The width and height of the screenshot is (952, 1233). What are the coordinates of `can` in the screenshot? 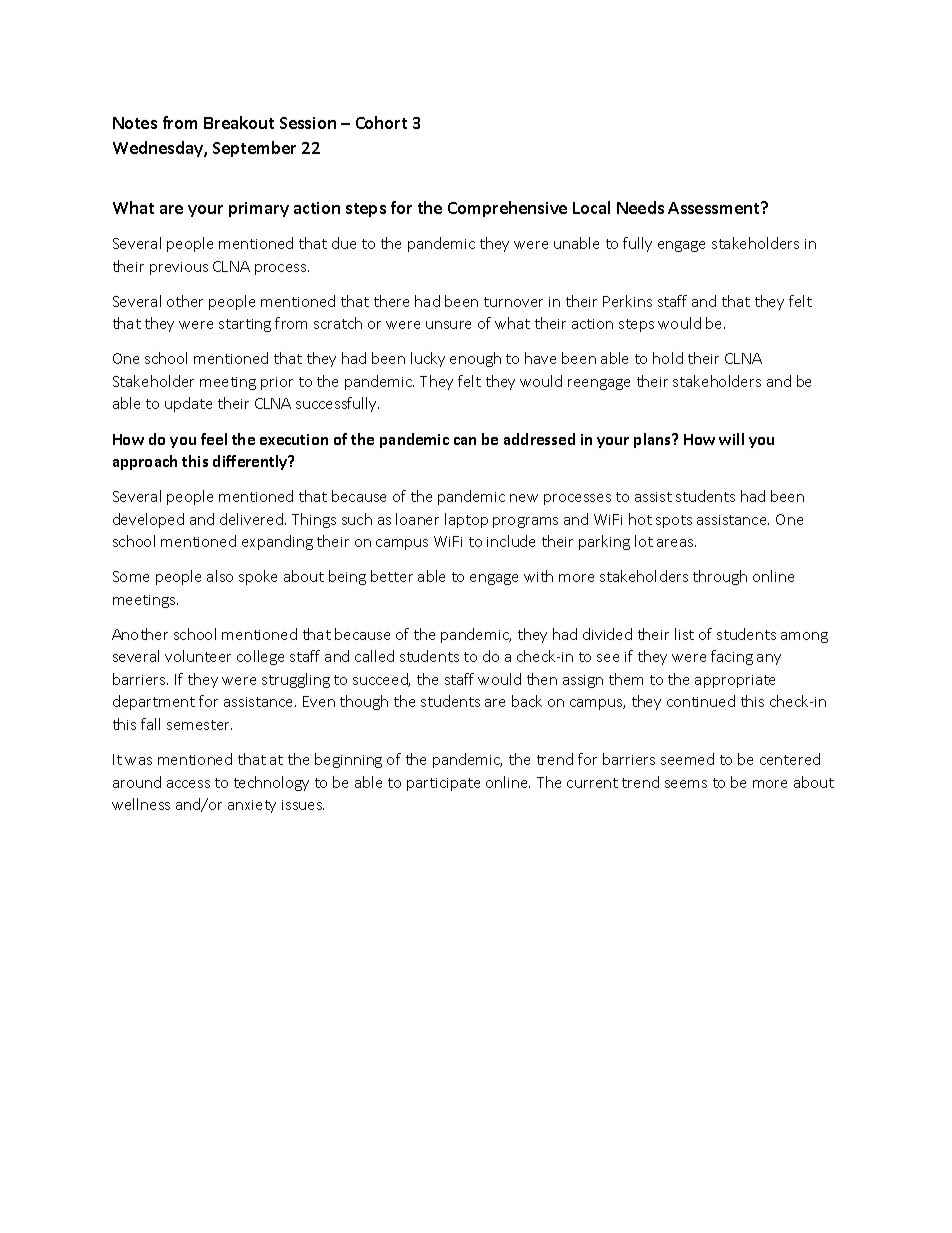 It's located at (465, 441).
